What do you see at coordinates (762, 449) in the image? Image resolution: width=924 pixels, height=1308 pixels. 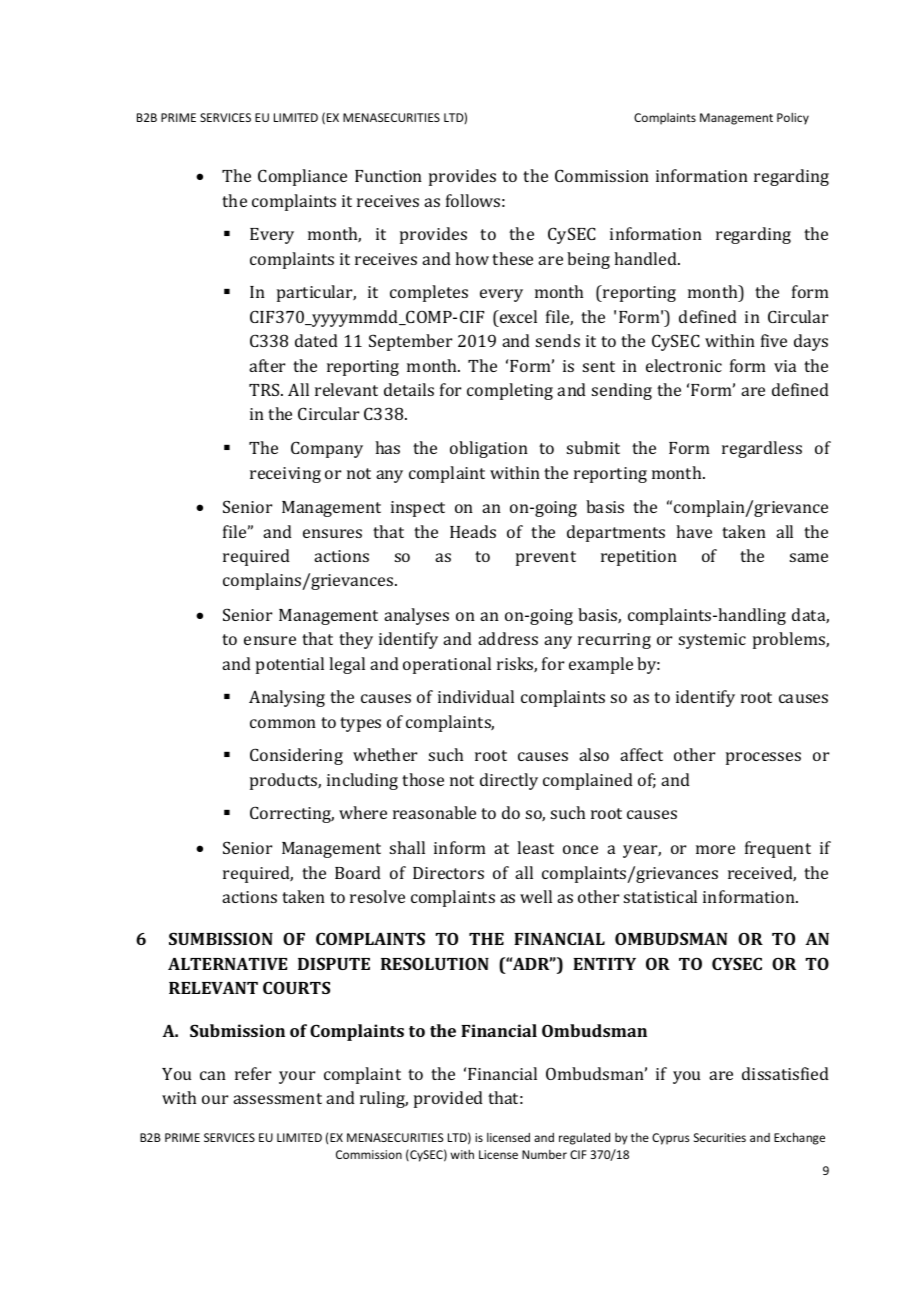 I see `regardless` at bounding box center [762, 449].
